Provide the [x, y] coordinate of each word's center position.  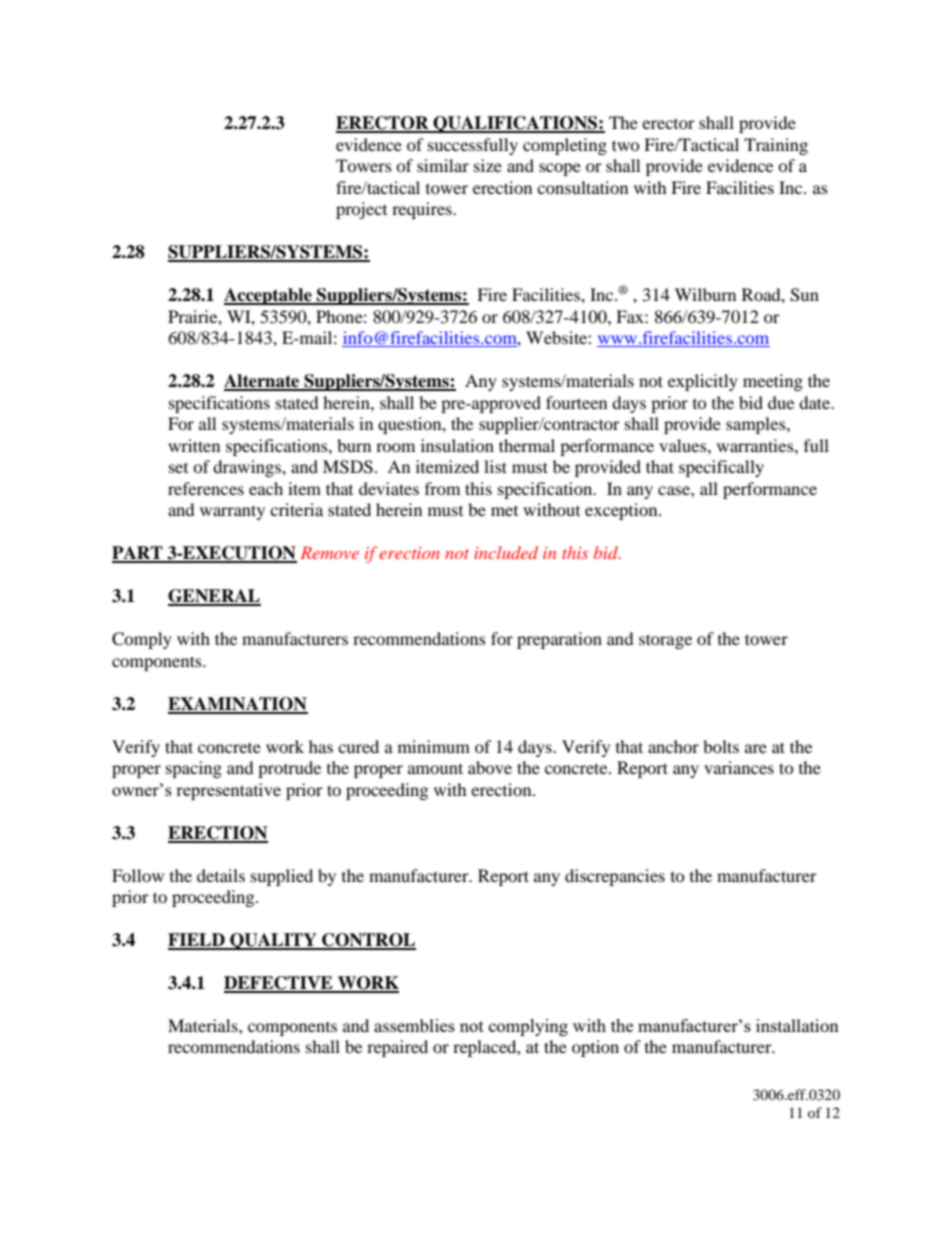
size [488, 165]
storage [665, 641]
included [506, 552]
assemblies [414, 1025]
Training [776, 146]
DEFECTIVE [279, 984]
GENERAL [214, 597]
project [361, 210]
